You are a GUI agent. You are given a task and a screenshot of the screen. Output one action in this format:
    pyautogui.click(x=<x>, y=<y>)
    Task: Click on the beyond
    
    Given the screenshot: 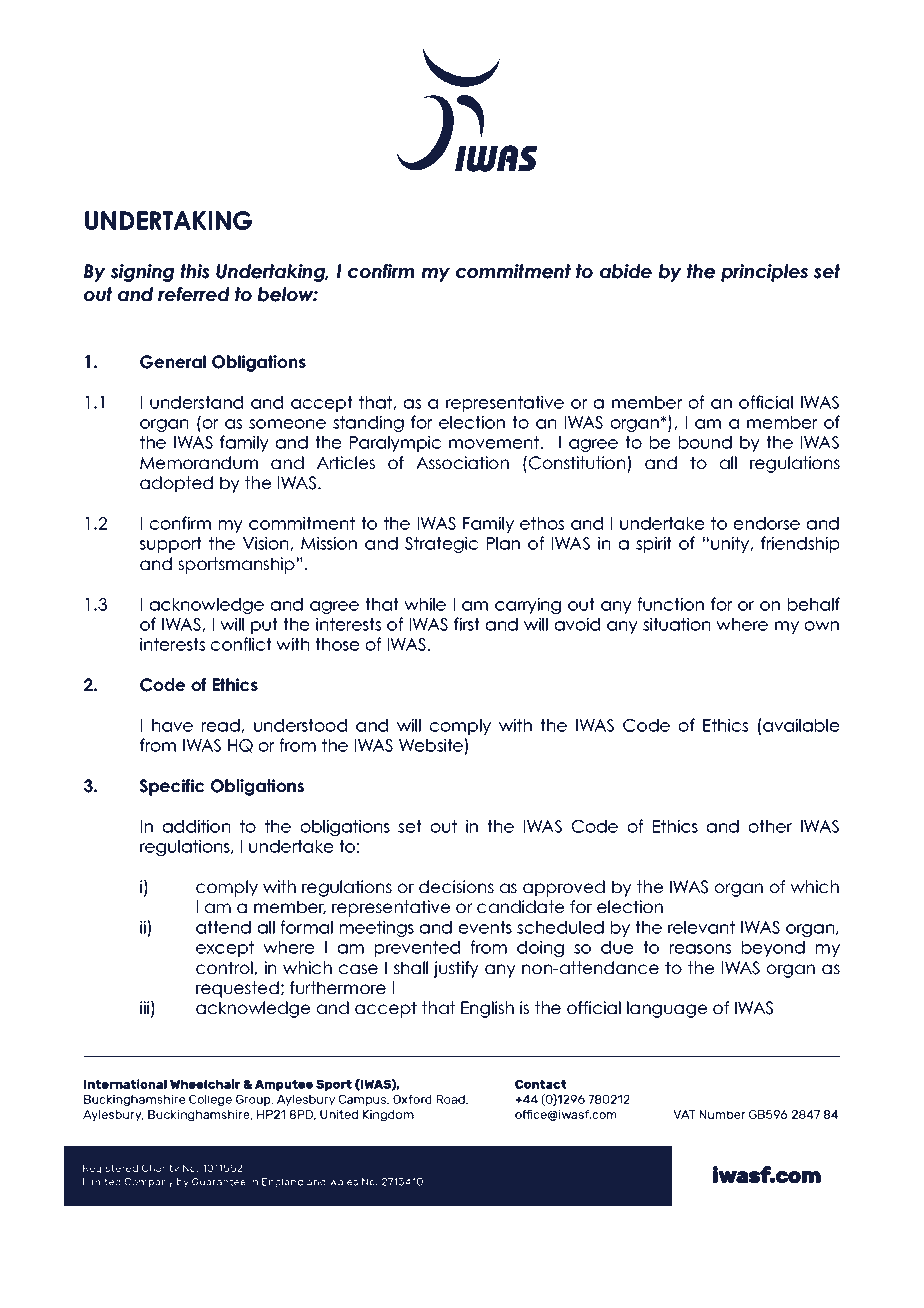 What is the action you would take?
    pyautogui.click(x=773, y=949)
